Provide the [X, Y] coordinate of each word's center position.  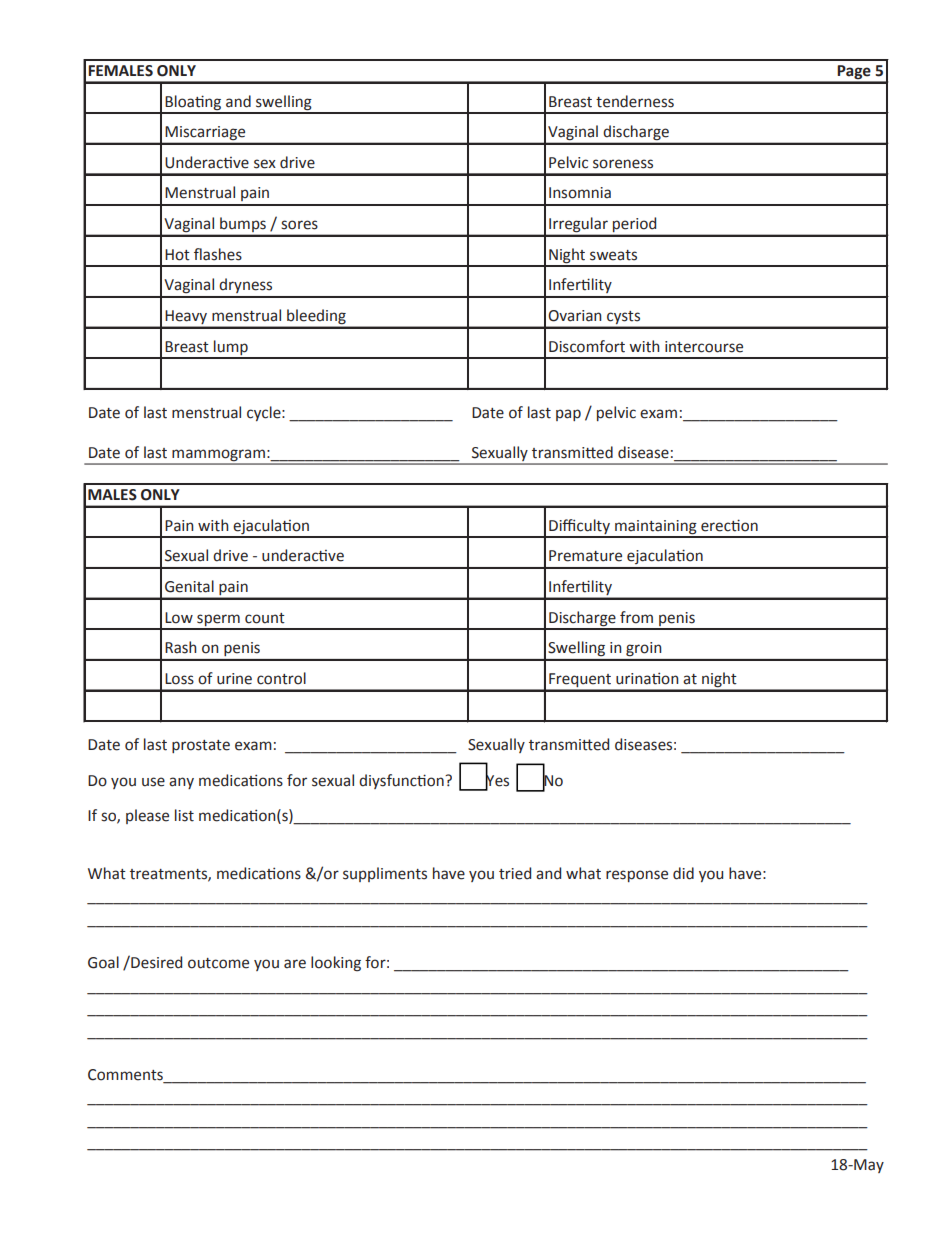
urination [647, 678]
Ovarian [575, 316]
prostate [201, 746]
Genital [189, 586]
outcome [218, 963]
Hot [177, 255]
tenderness [635, 101]
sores [299, 225]
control [281, 678]
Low [179, 618]
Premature [585, 556]
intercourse [704, 347]
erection [729, 525]
